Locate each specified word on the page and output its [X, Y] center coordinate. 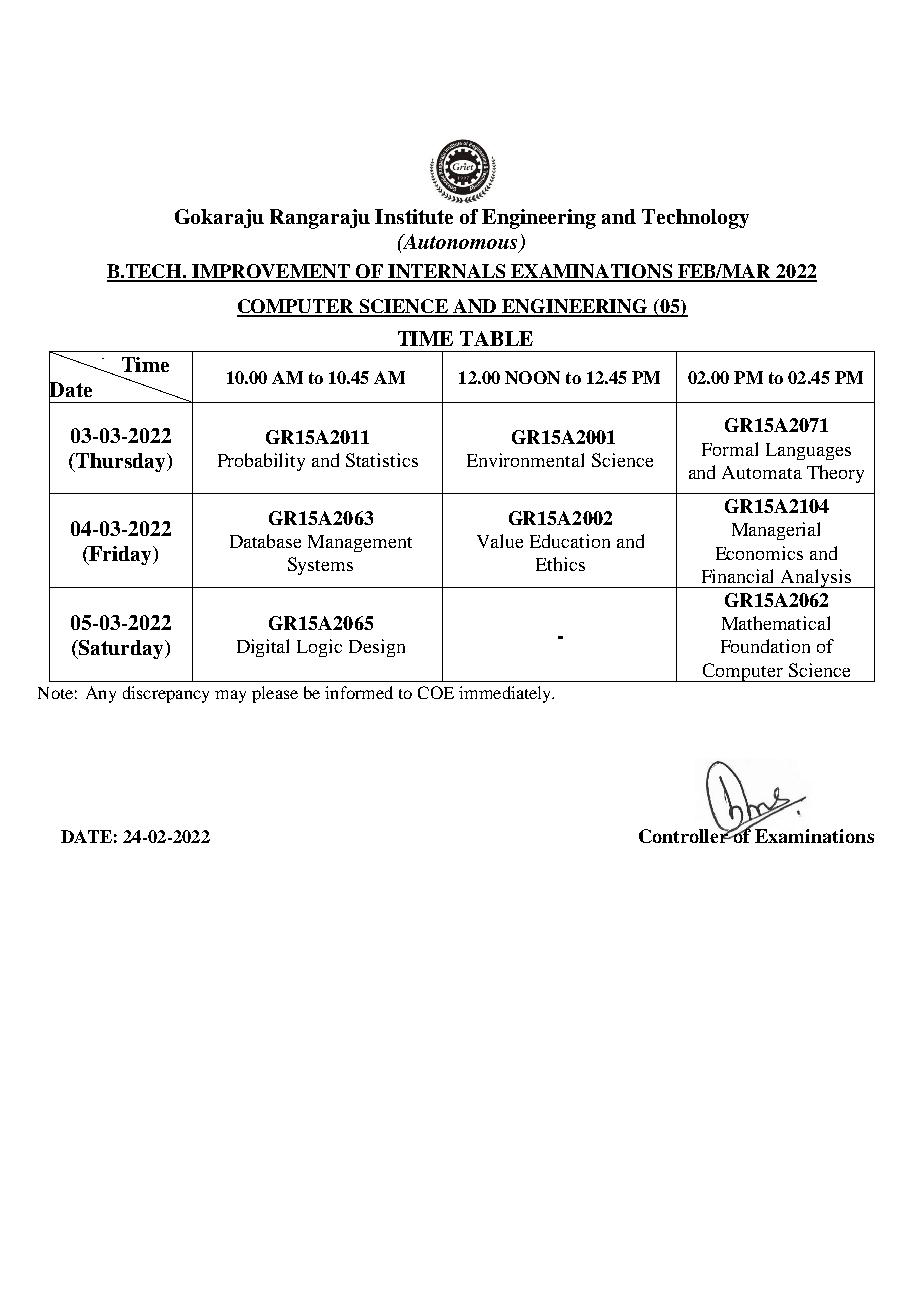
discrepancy [166, 694]
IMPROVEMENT [272, 272]
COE [436, 692]
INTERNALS [447, 272]
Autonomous [461, 243]
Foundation [765, 646]
